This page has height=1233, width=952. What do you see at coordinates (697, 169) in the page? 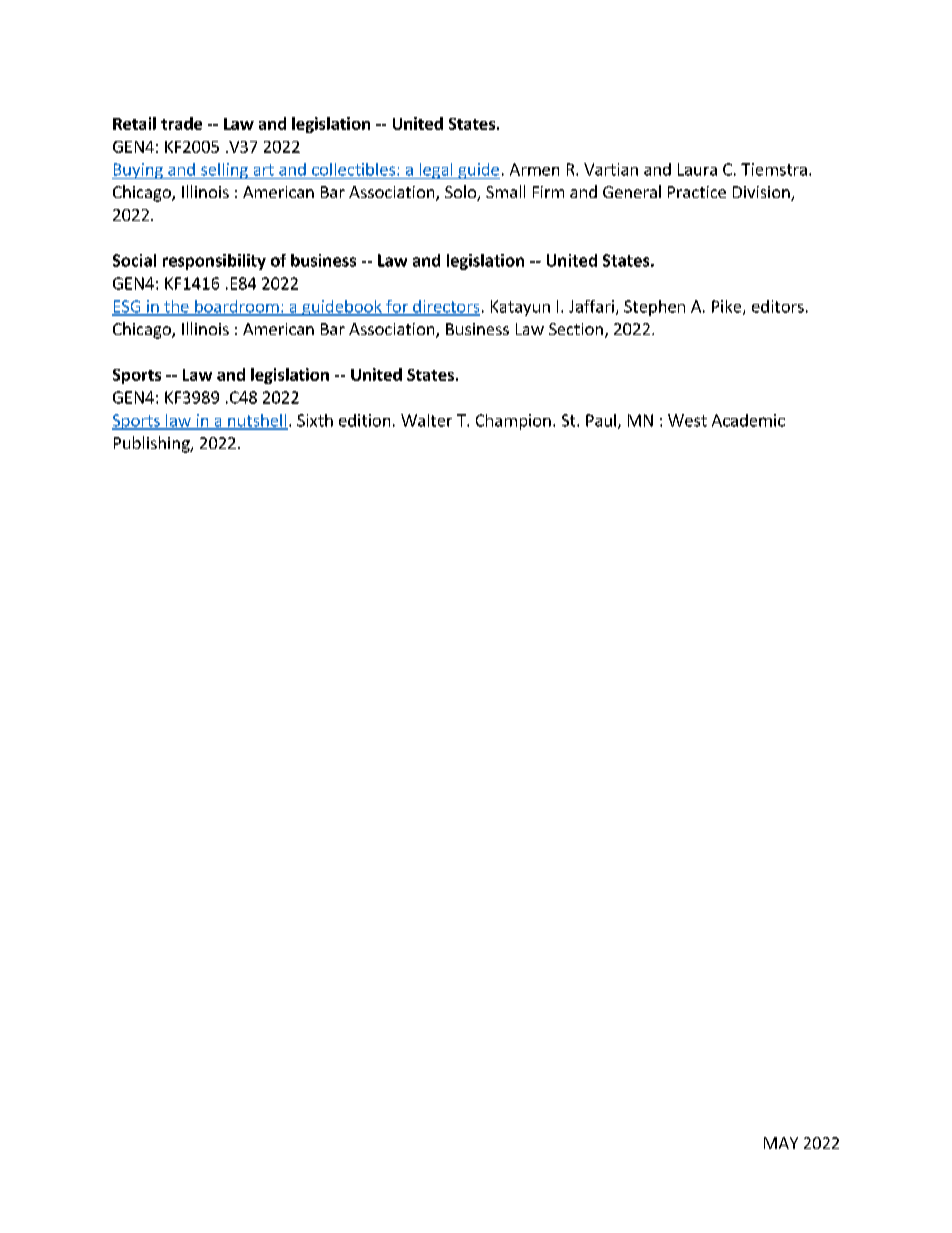
I see `Laura` at bounding box center [697, 169].
